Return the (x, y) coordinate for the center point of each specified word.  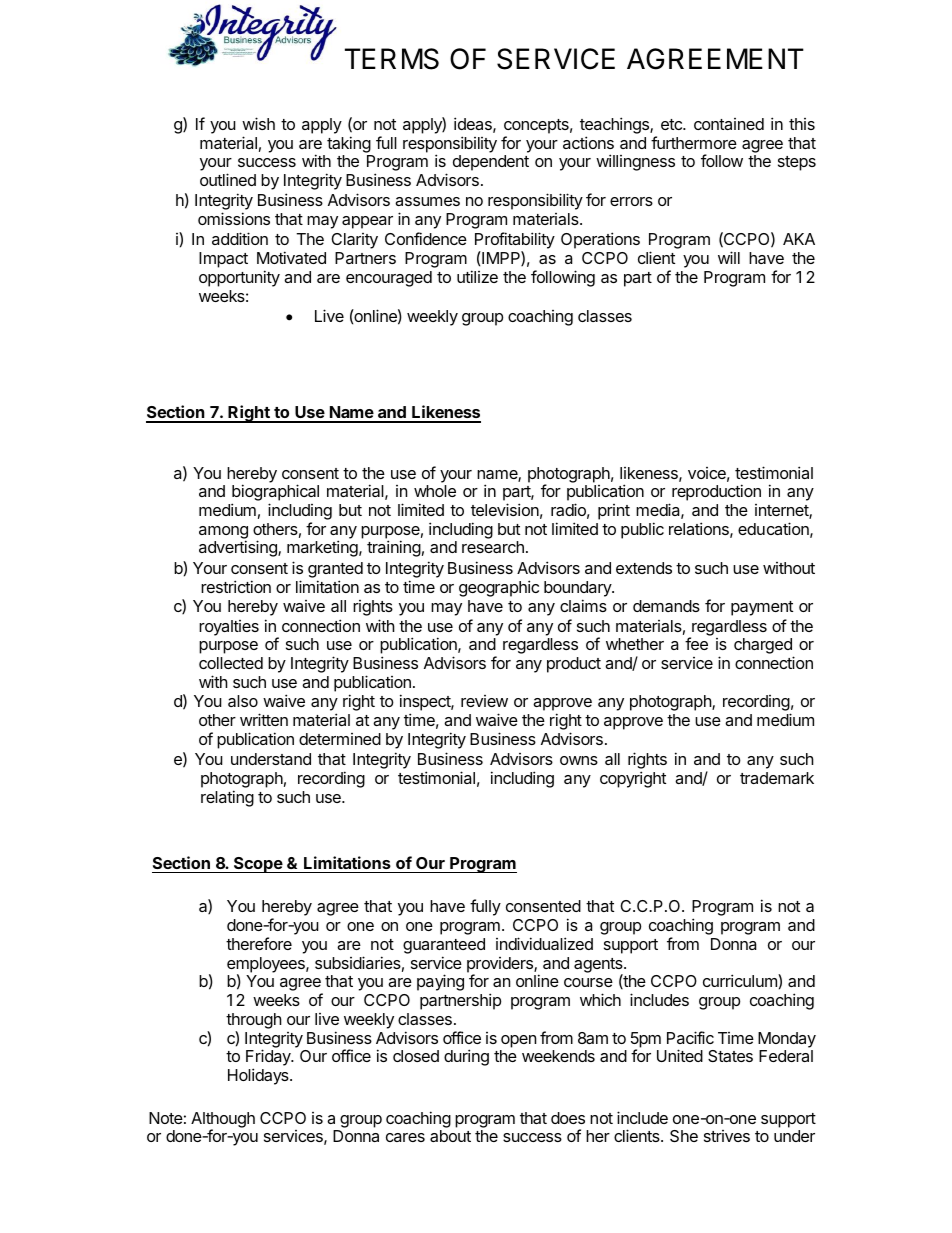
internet (782, 511)
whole (435, 491)
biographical (275, 494)
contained (729, 124)
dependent (491, 163)
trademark (777, 778)
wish (258, 123)
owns (579, 760)
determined (340, 739)
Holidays (259, 1076)
